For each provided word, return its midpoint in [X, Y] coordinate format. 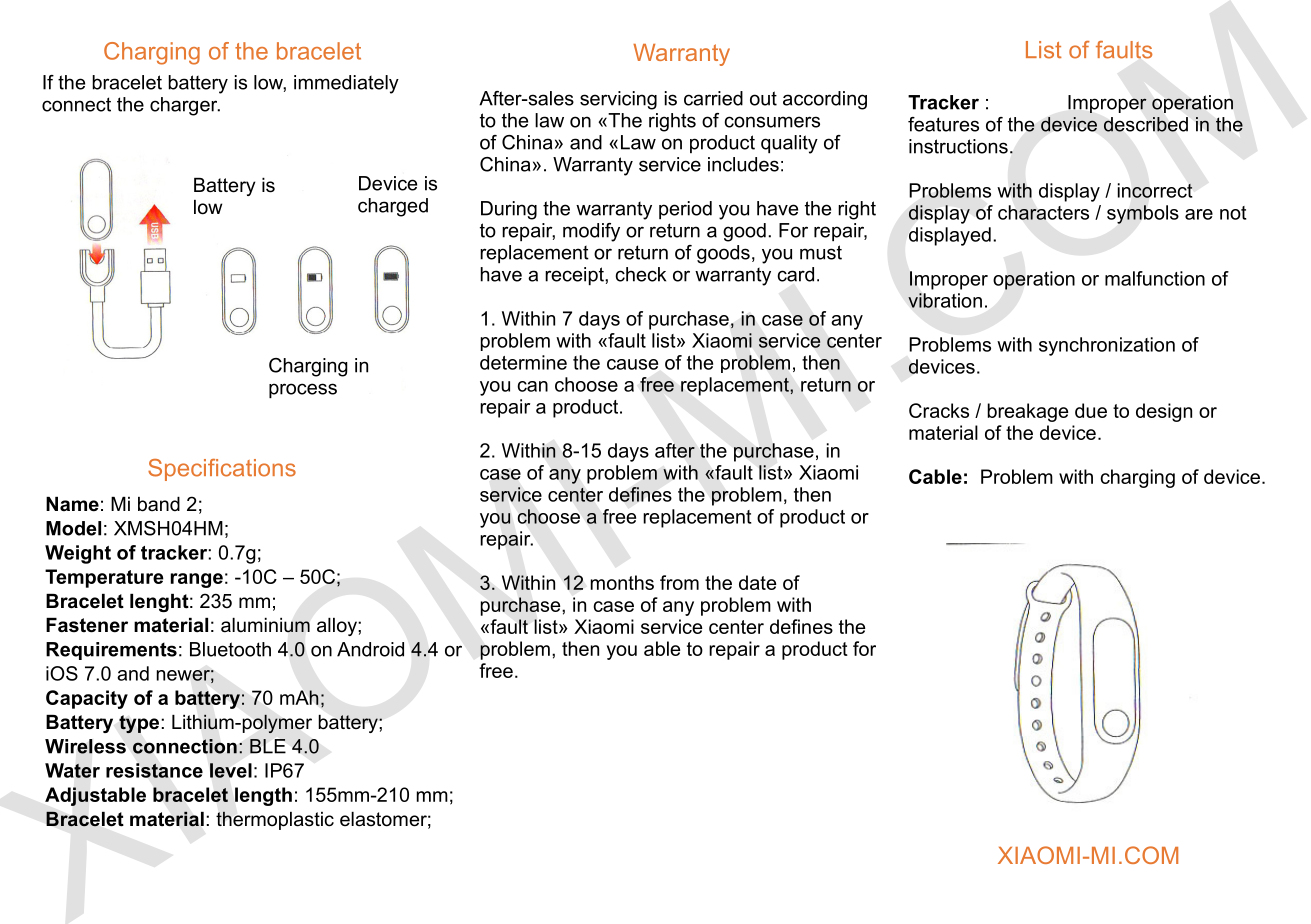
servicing [618, 100]
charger [185, 106]
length [263, 796]
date [757, 582]
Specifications [222, 470]
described [1146, 124]
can [532, 386]
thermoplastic [275, 820]
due [1091, 410]
